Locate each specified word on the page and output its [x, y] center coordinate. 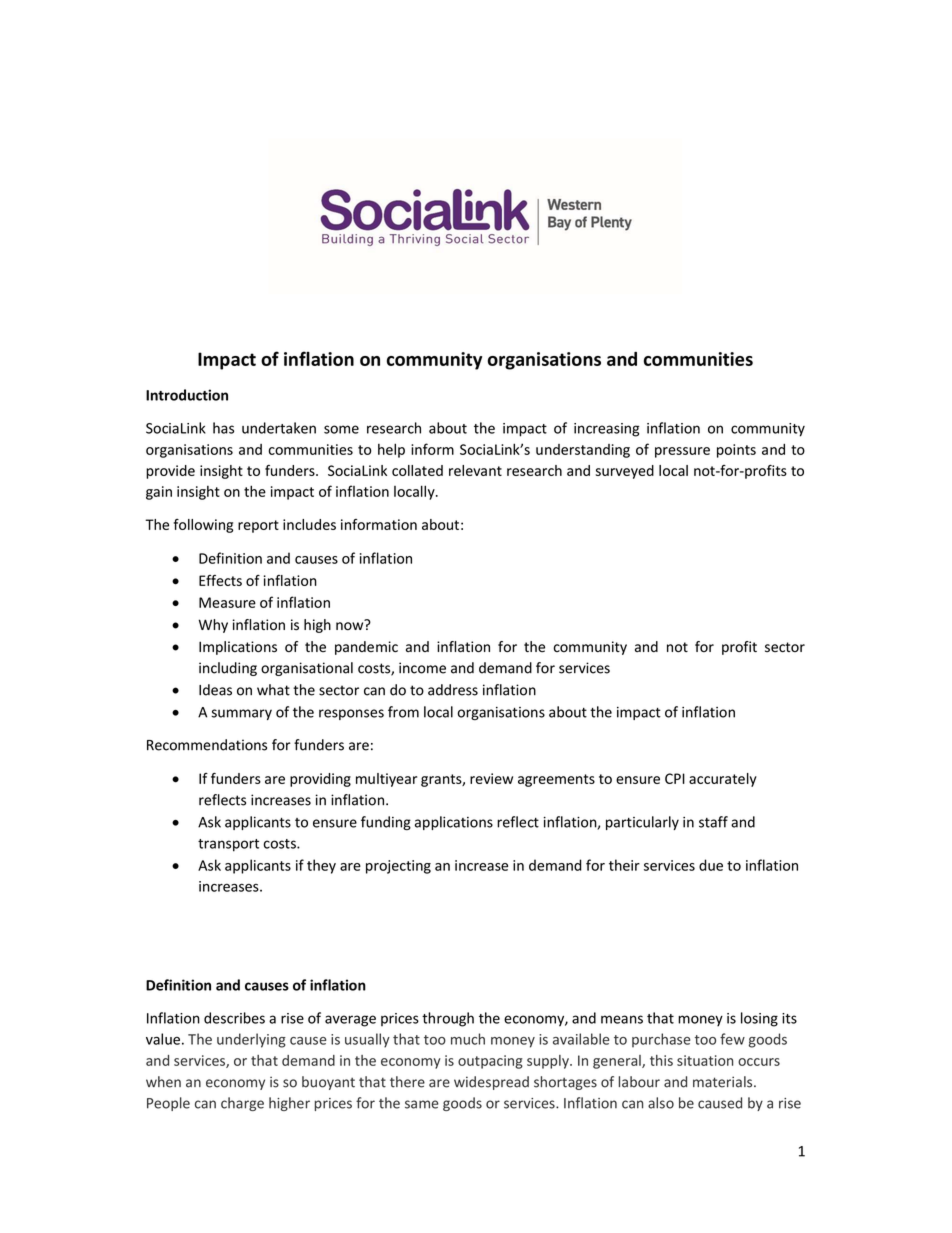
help [391, 450]
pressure [682, 452]
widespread [491, 1083]
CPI [675, 778]
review [491, 778]
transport [228, 845]
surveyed [625, 472]
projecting [398, 867]
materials [724, 1082]
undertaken [279, 428]
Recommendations [207, 745]
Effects [220, 580]
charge [242, 1104]
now [351, 625]
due [711, 865]
